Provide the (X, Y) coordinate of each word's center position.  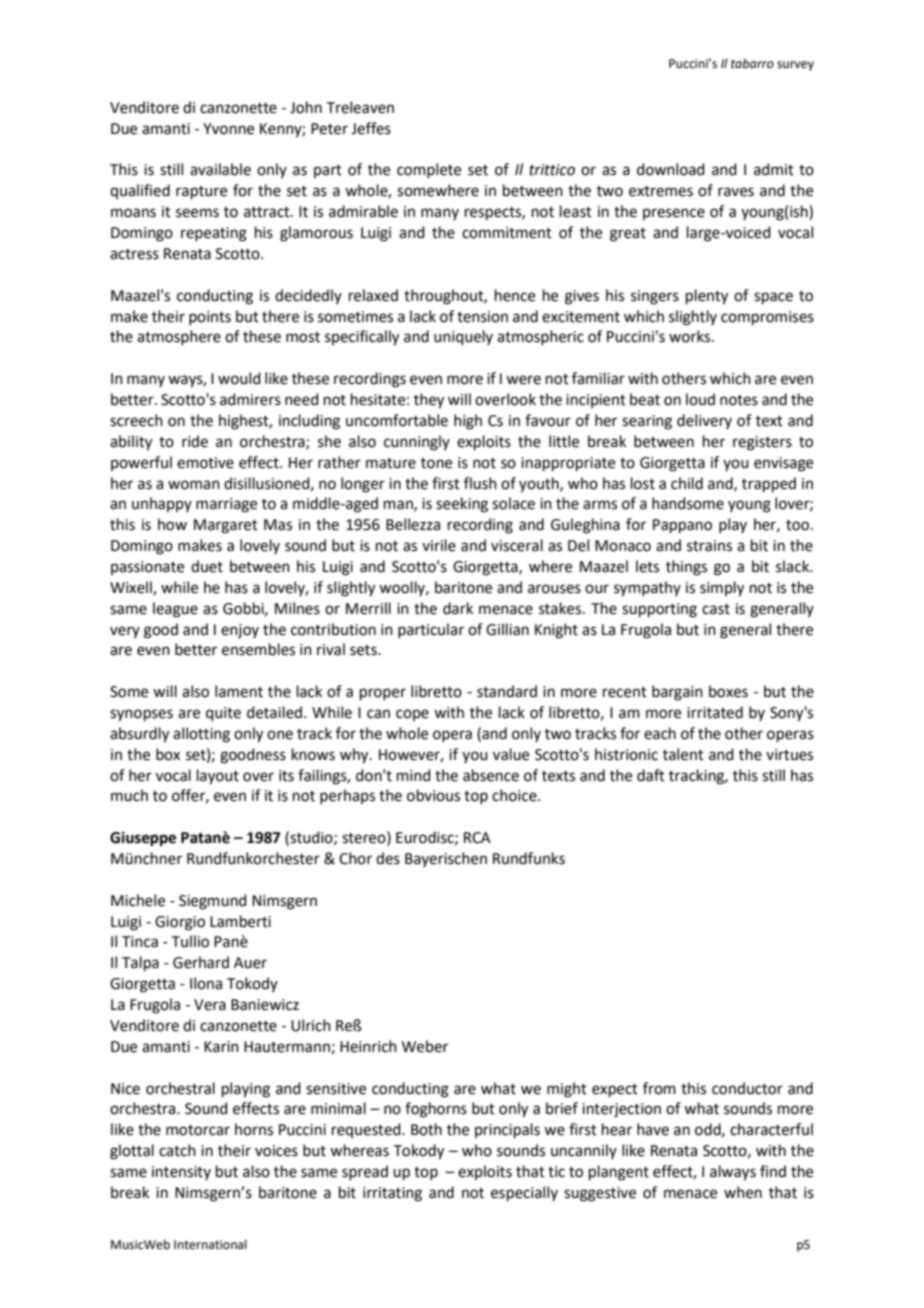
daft (651, 775)
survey (795, 66)
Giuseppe (143, 839)
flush (480, 483)
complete (429, 170)
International (210, 1244)
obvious (433, 795)
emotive (205, 463)
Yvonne (228, 129)
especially (524, 1193)
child (687, 483)
